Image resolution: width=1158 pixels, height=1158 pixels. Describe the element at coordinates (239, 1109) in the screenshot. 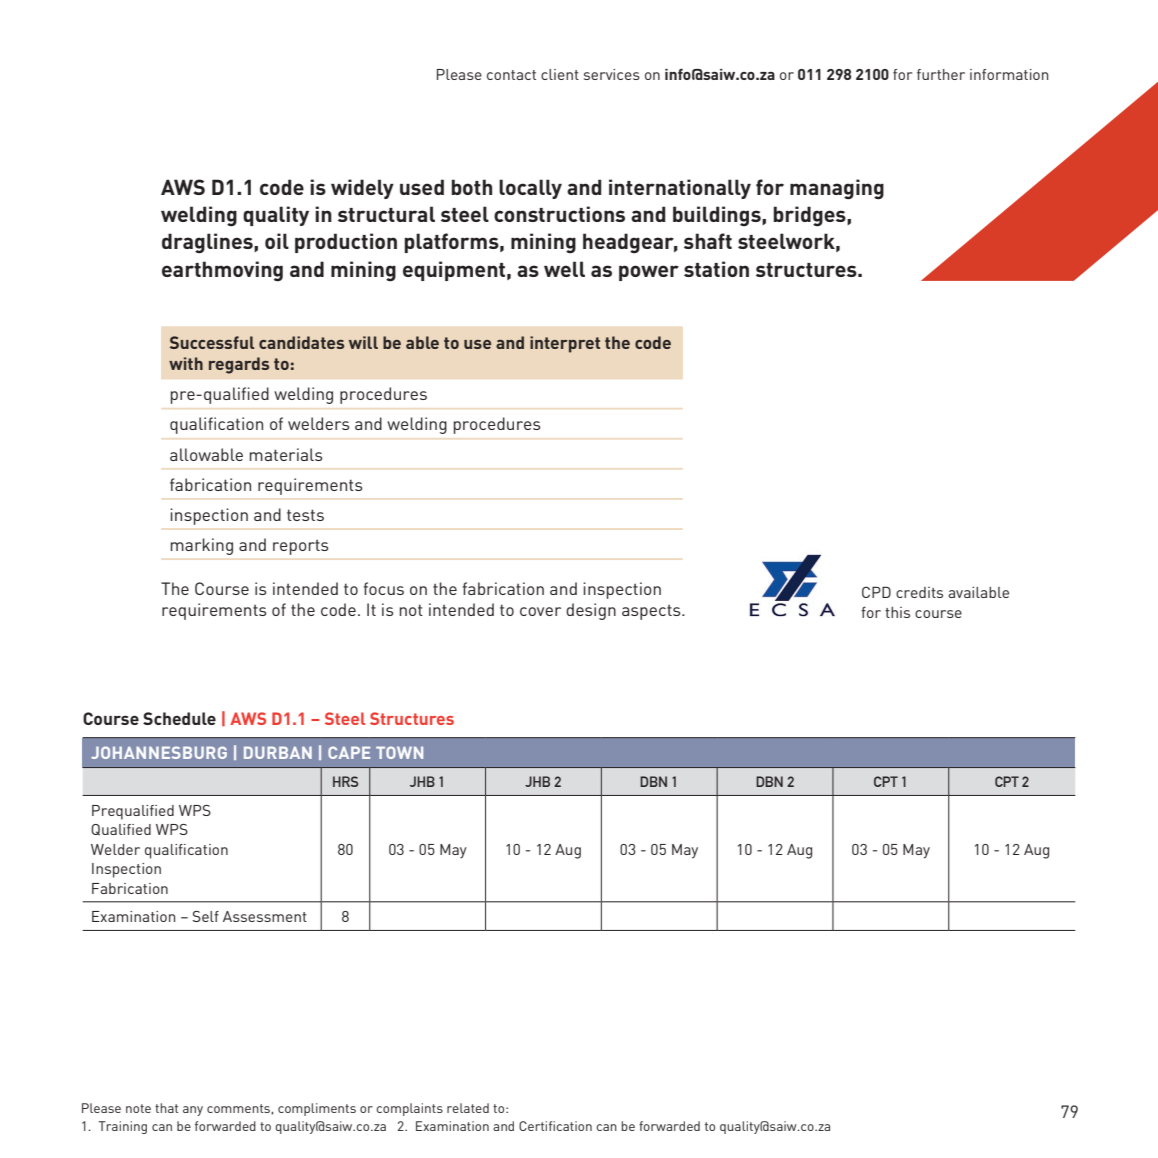

I see `comments` at that location.
